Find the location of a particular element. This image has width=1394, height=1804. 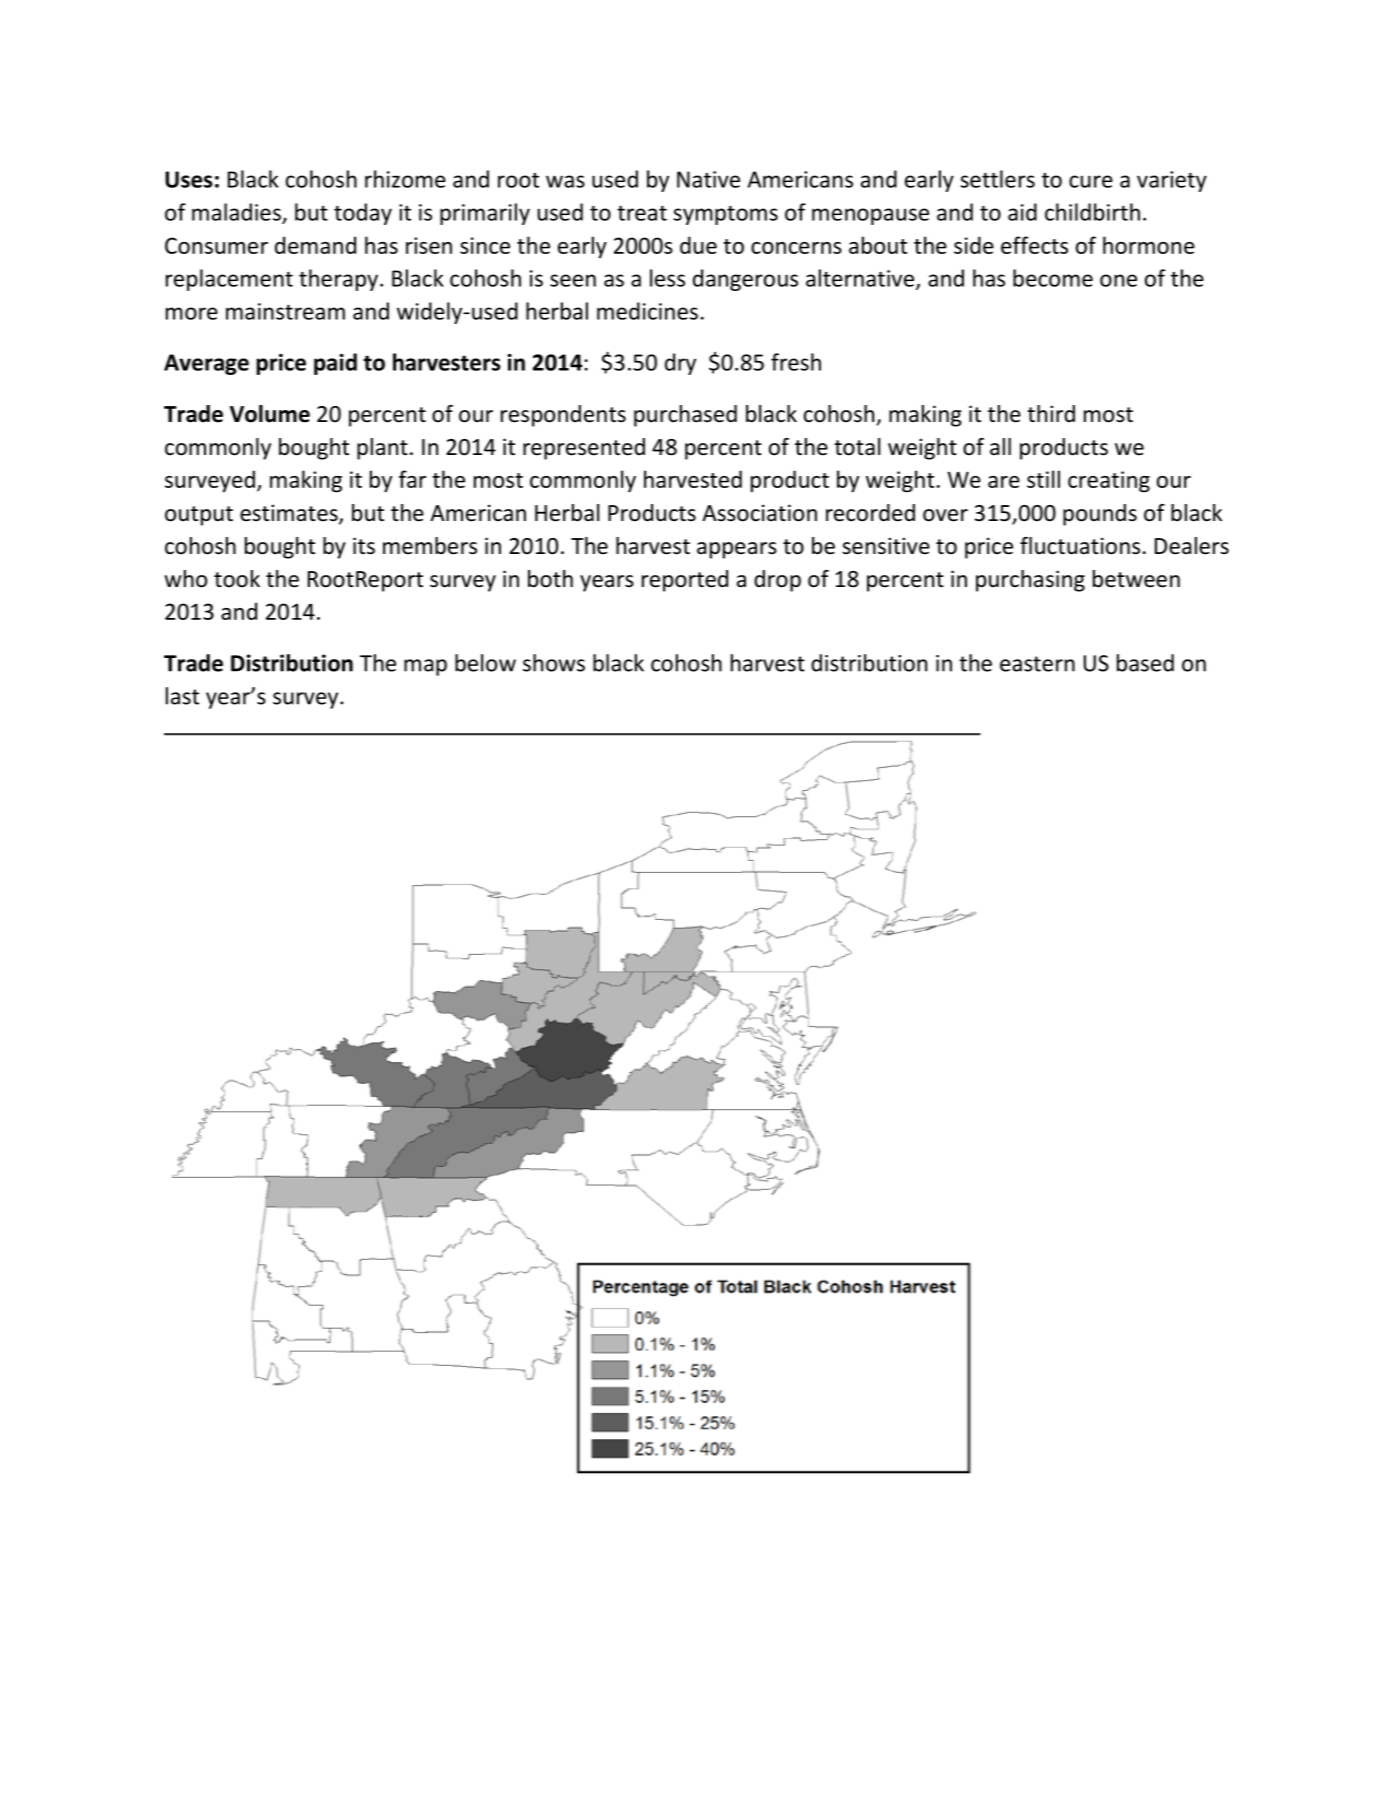

map is located at coordinates (425, 667).
